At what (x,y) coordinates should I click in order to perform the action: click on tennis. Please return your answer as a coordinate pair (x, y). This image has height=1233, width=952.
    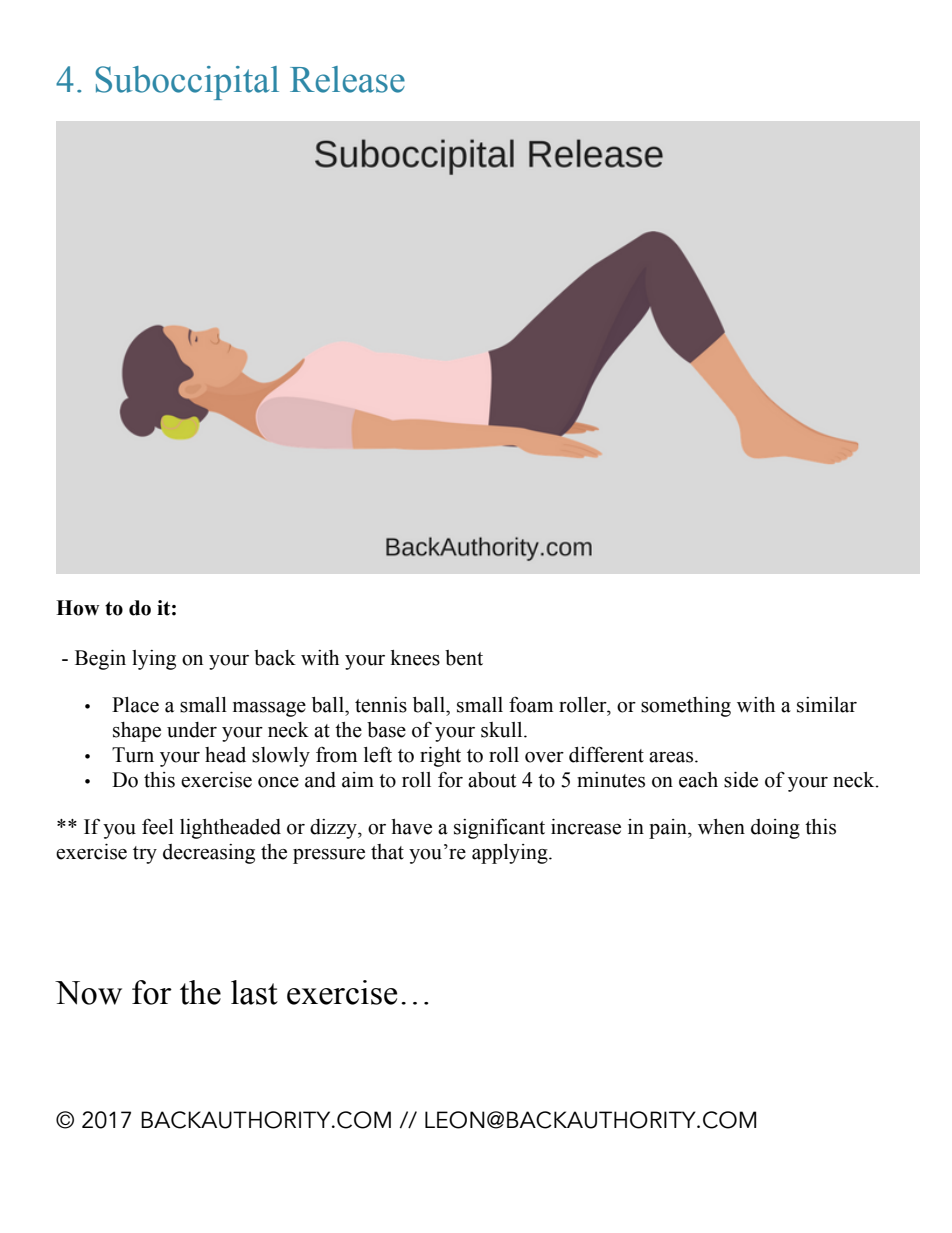
    Looking at the image, I should click on (381, 705).
